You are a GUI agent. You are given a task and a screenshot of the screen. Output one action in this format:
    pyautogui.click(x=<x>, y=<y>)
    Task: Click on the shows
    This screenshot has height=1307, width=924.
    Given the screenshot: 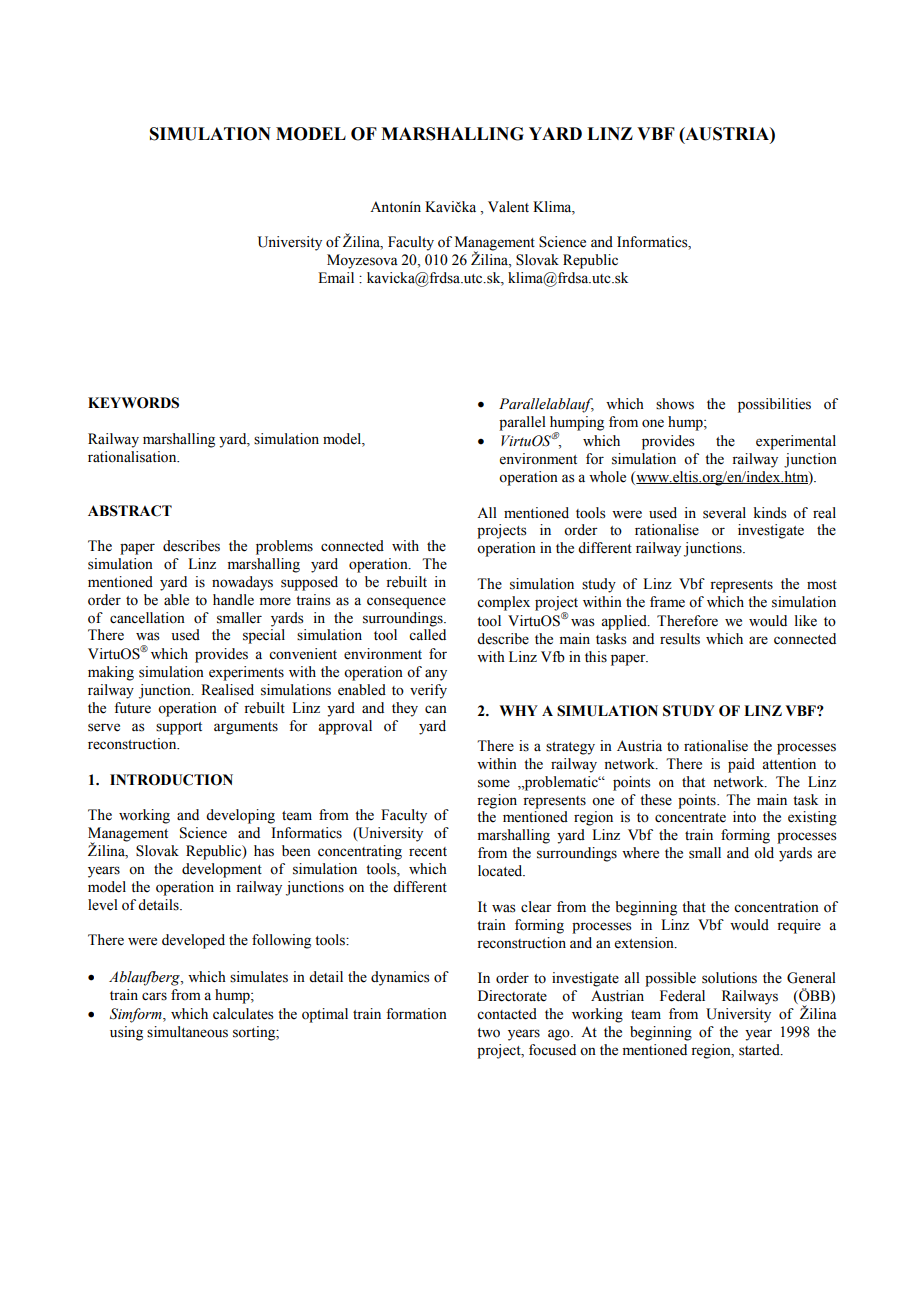 What is the action you would take?
    pyautogui.click(x=675, y=404)
